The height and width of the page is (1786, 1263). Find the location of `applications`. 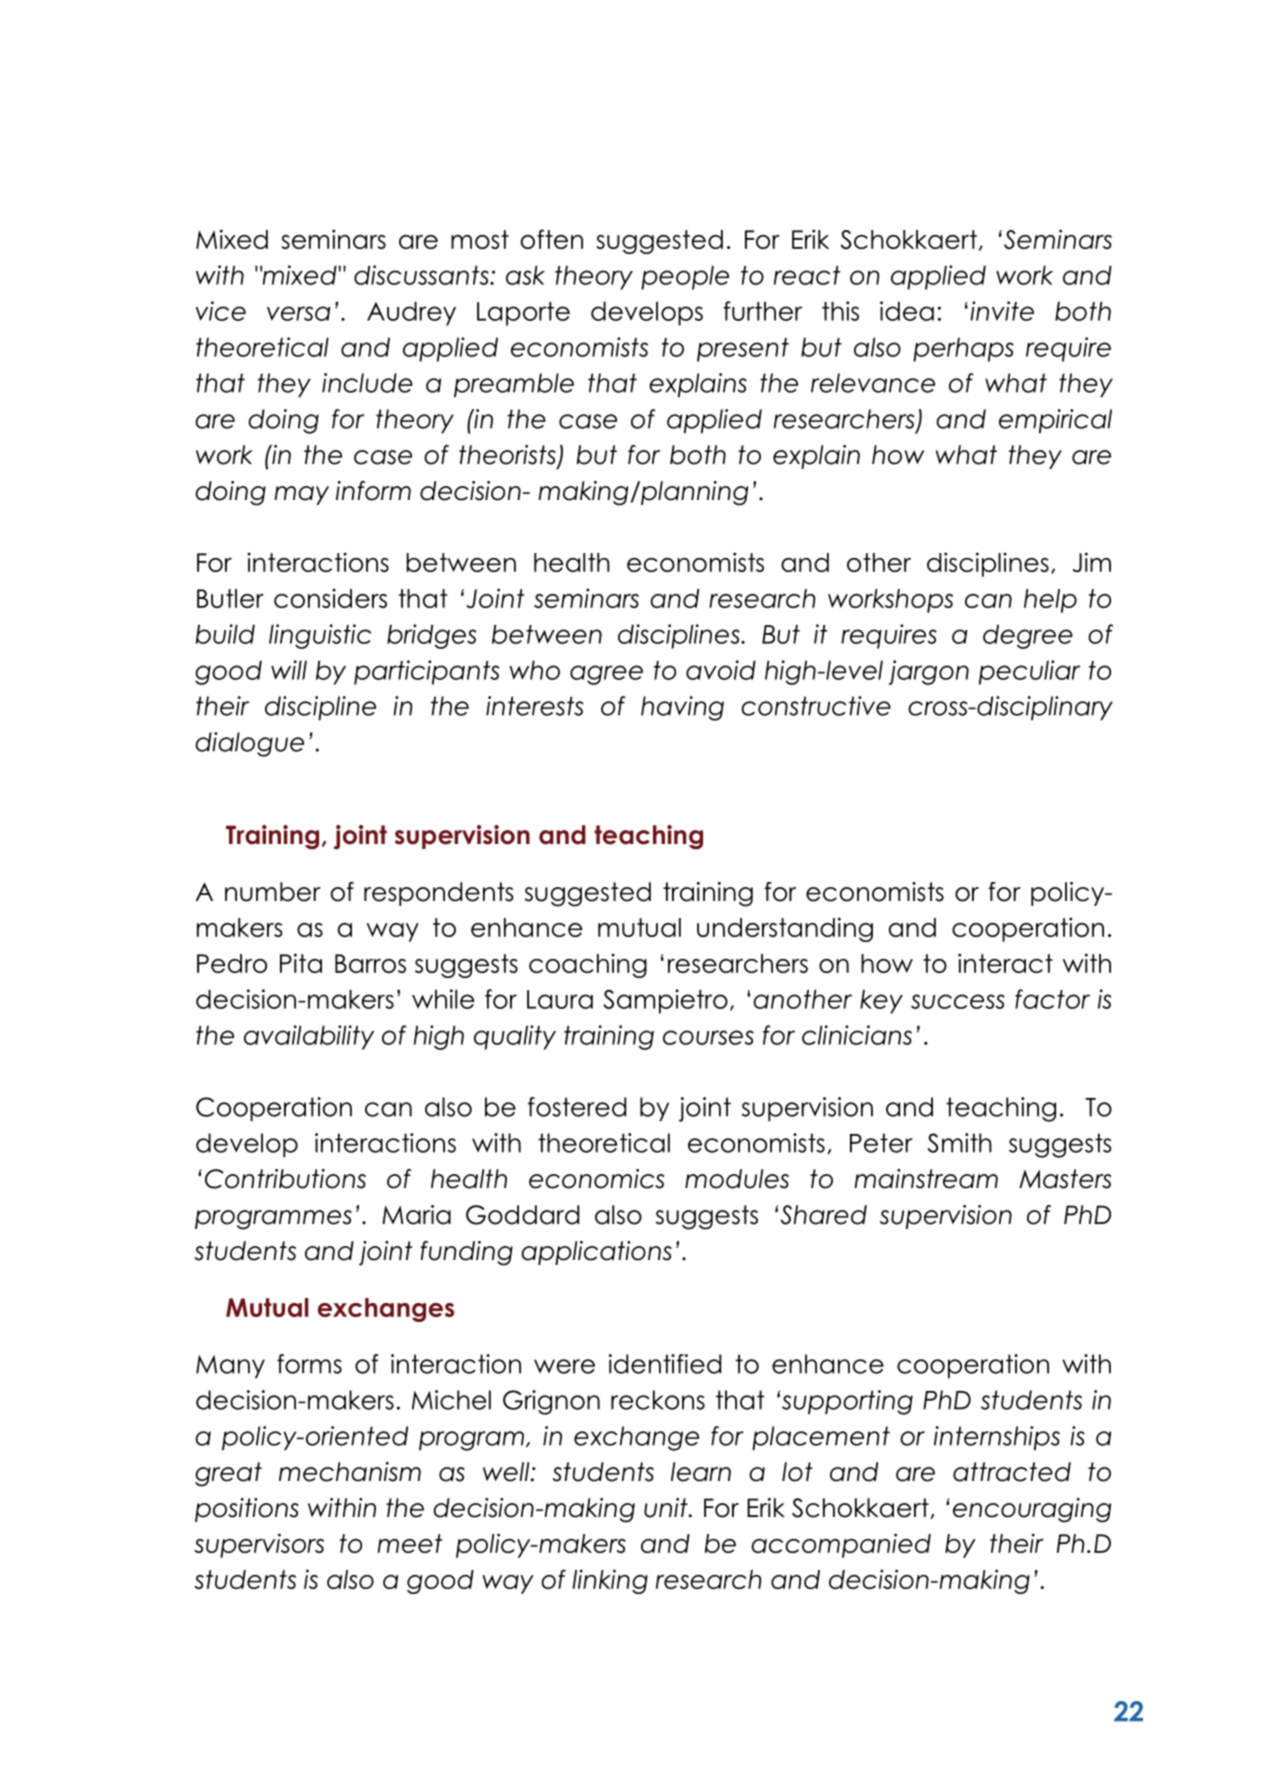

applications is located at coordinates (596, 1253).
